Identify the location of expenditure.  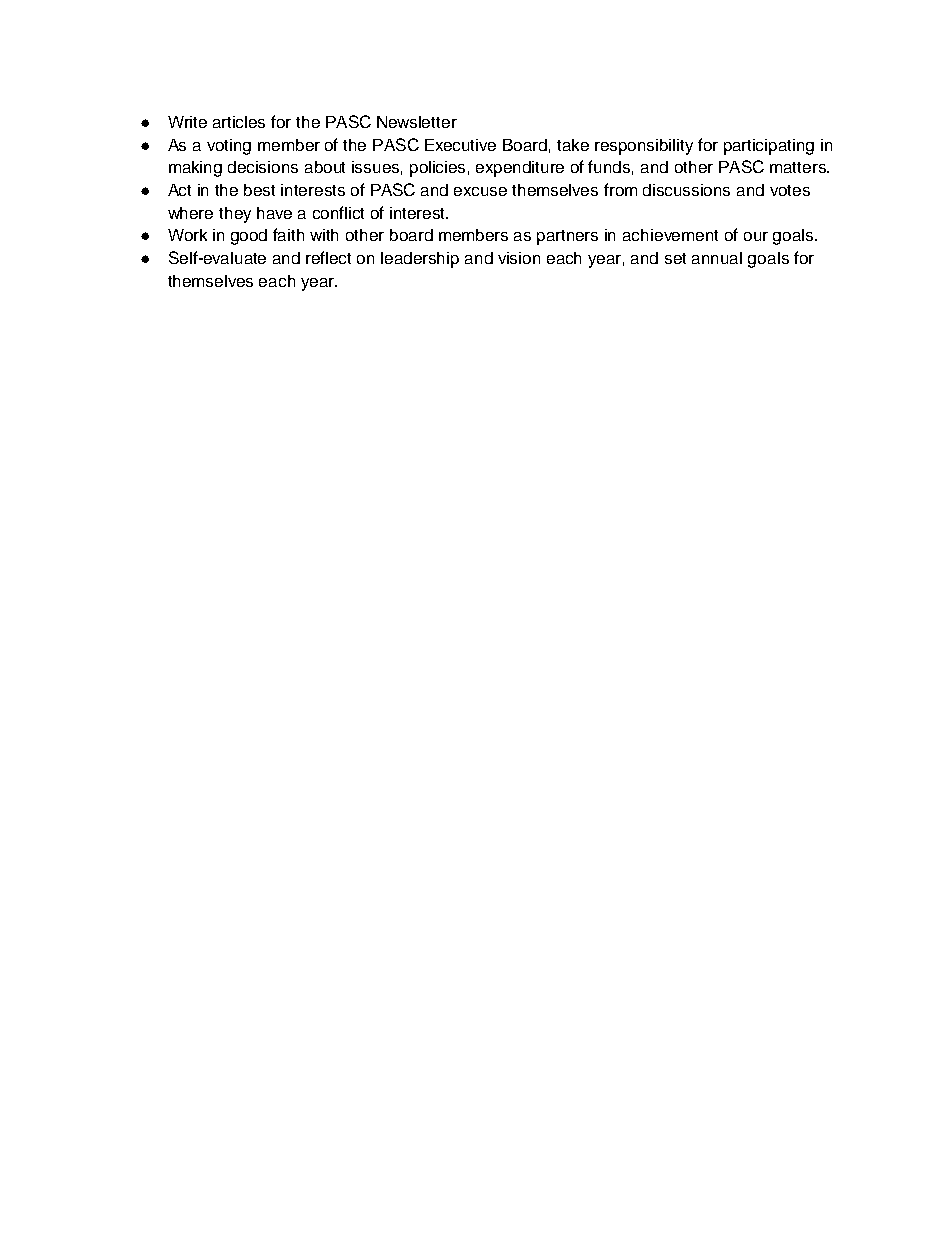
(520, 169).
